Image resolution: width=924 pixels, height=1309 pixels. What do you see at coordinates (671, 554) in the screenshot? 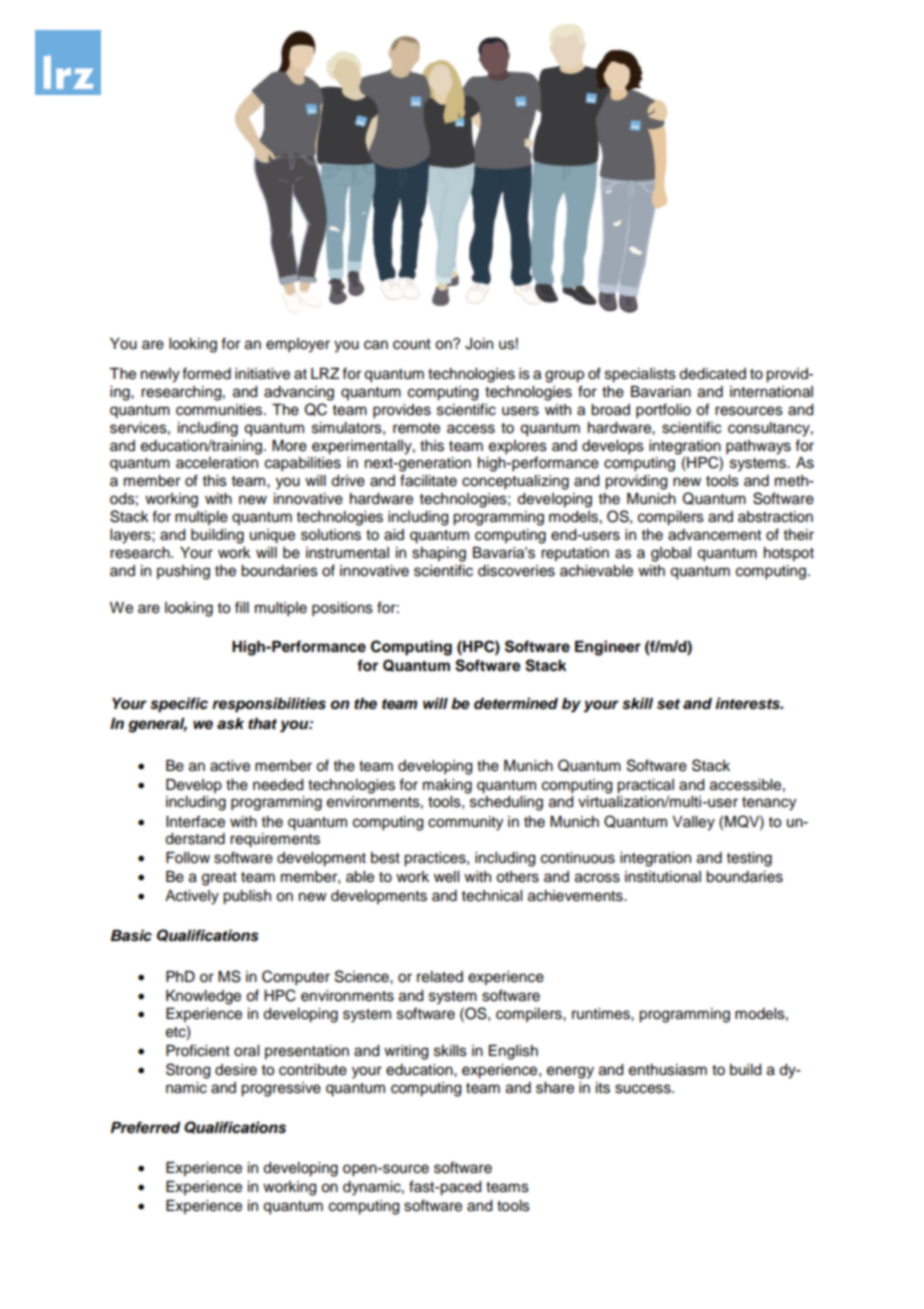
I see `global` at bounding box center [671, 554].
